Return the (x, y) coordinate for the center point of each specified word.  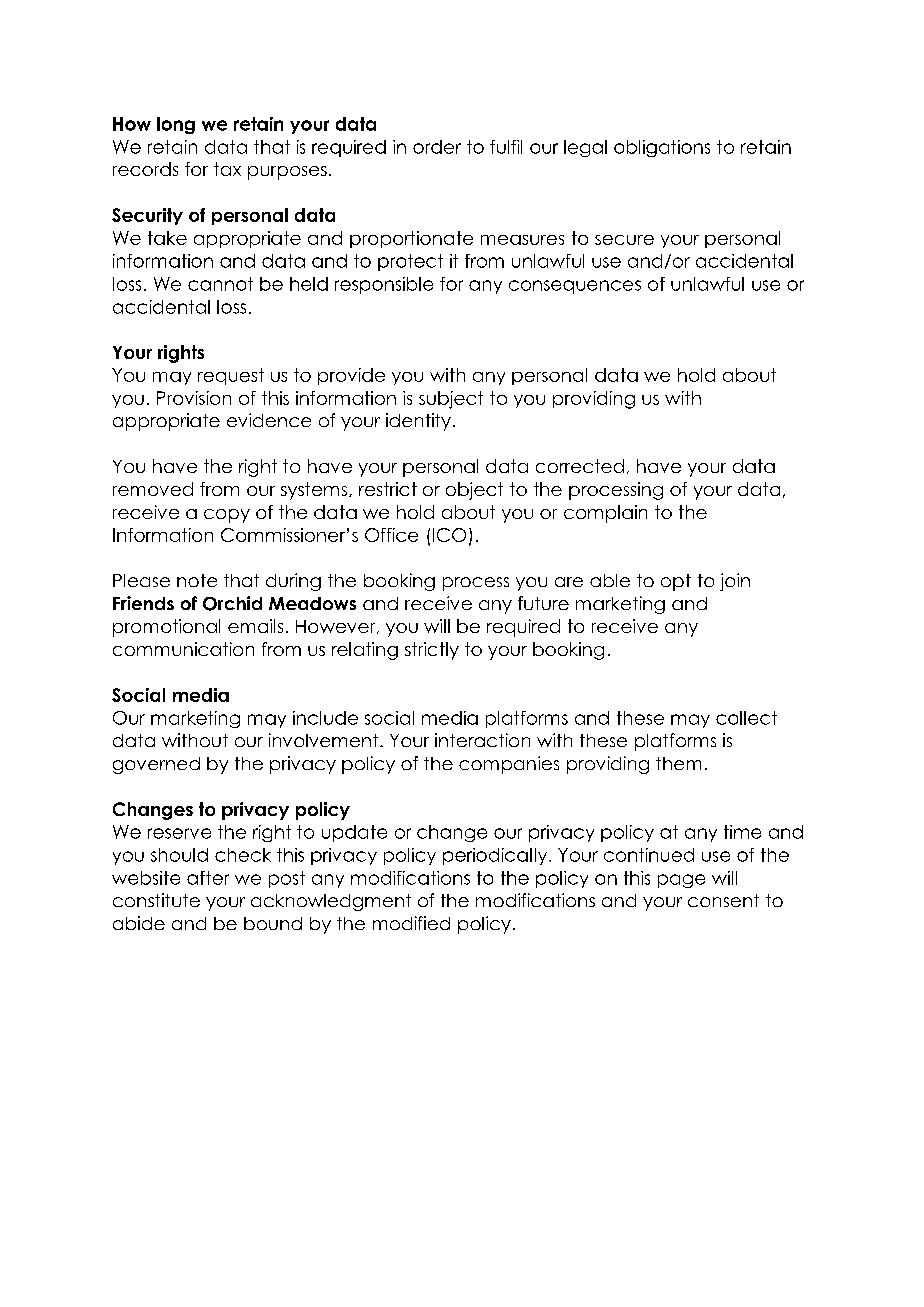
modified (411, 923)
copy (227, 516)
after (208, 878)
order (437, 147)
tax (227, 169)
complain (605, 514)
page (681, 881)
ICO (449, 535)
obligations (662, 148)
